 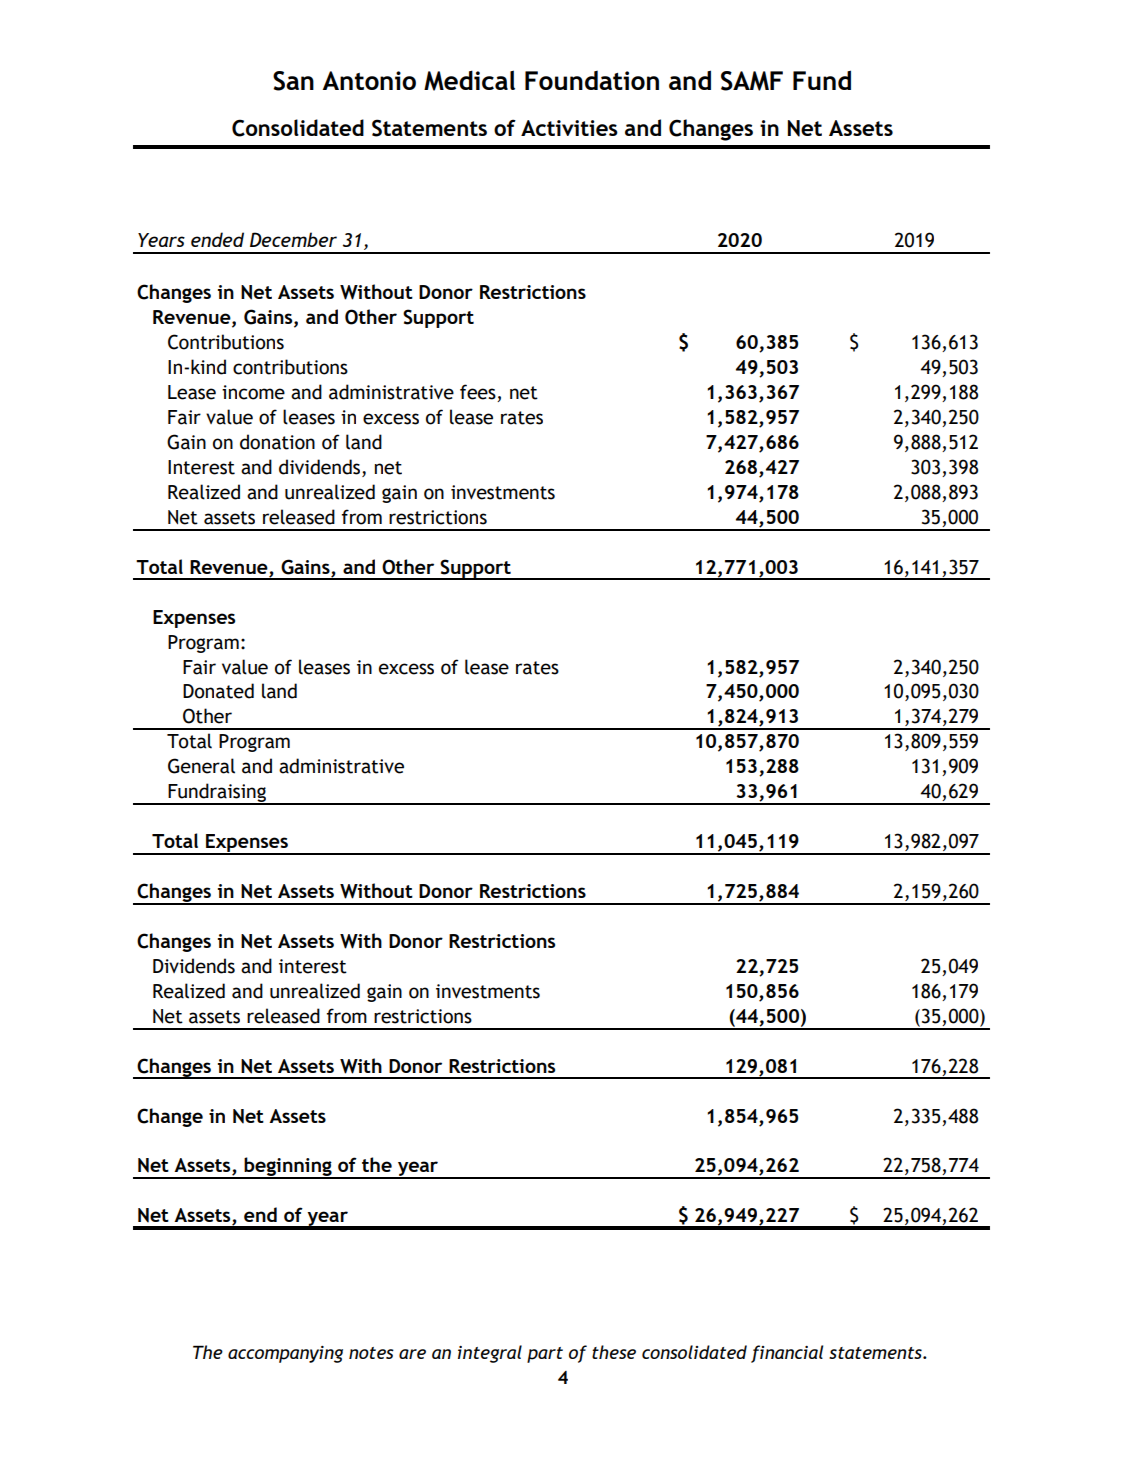 What do you see at coordinates (490, 1354) in the document?
I see `integral` at bounding box center [490, 1354].
